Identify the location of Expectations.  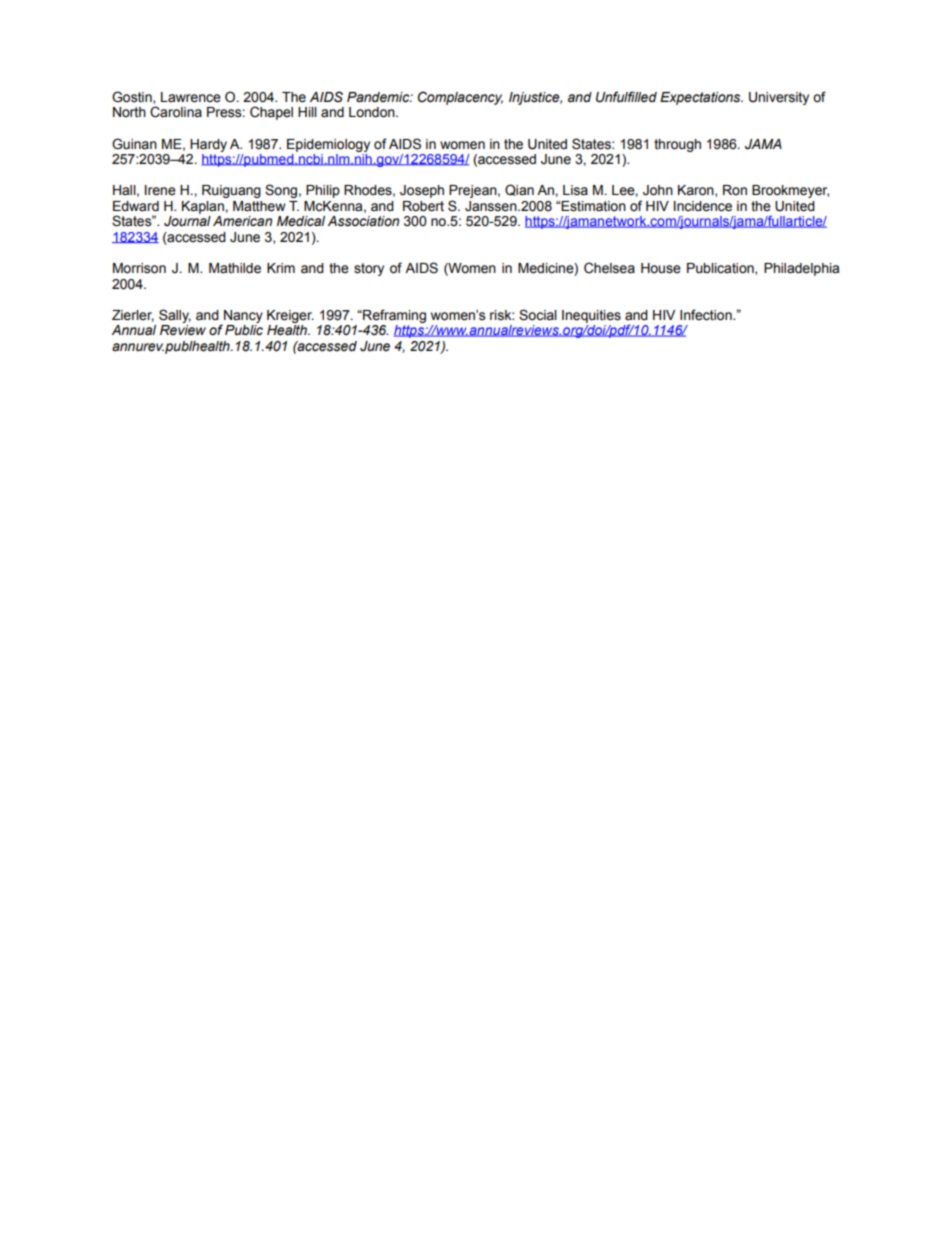
(701, 98).
